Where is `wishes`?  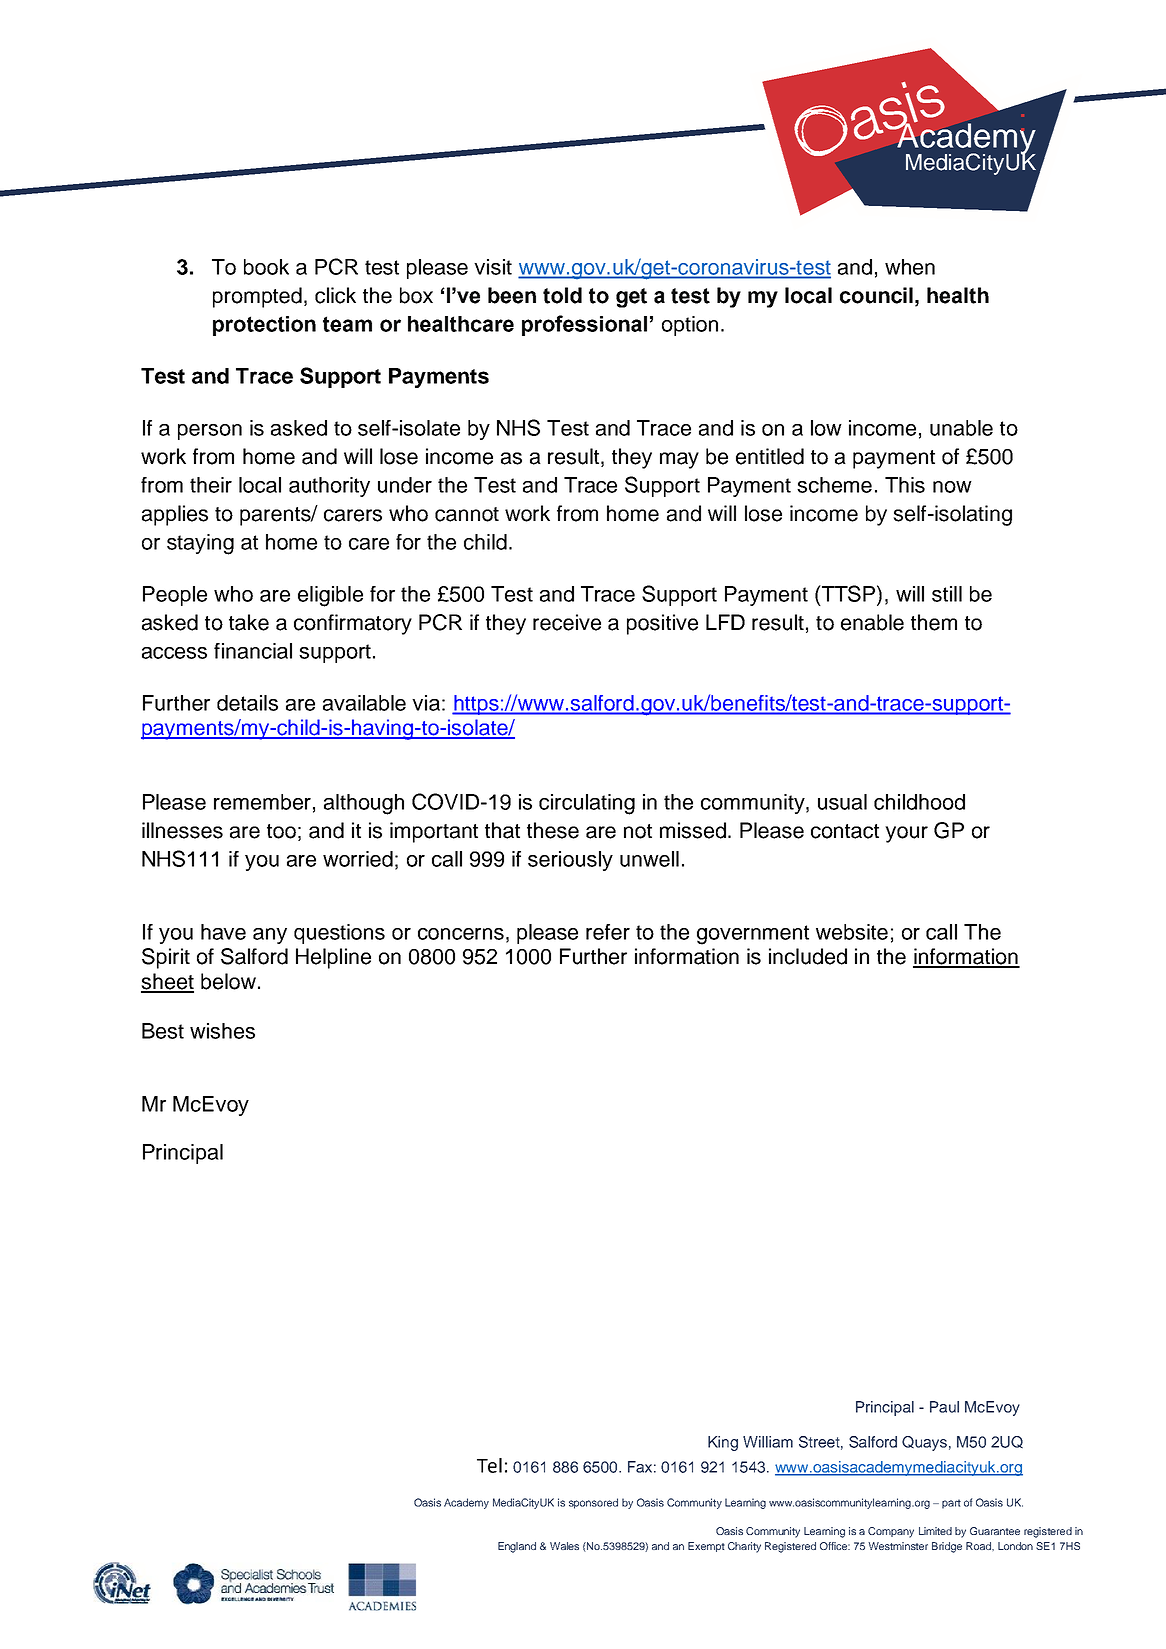 wishes is located at coordinates (222, 1031).
